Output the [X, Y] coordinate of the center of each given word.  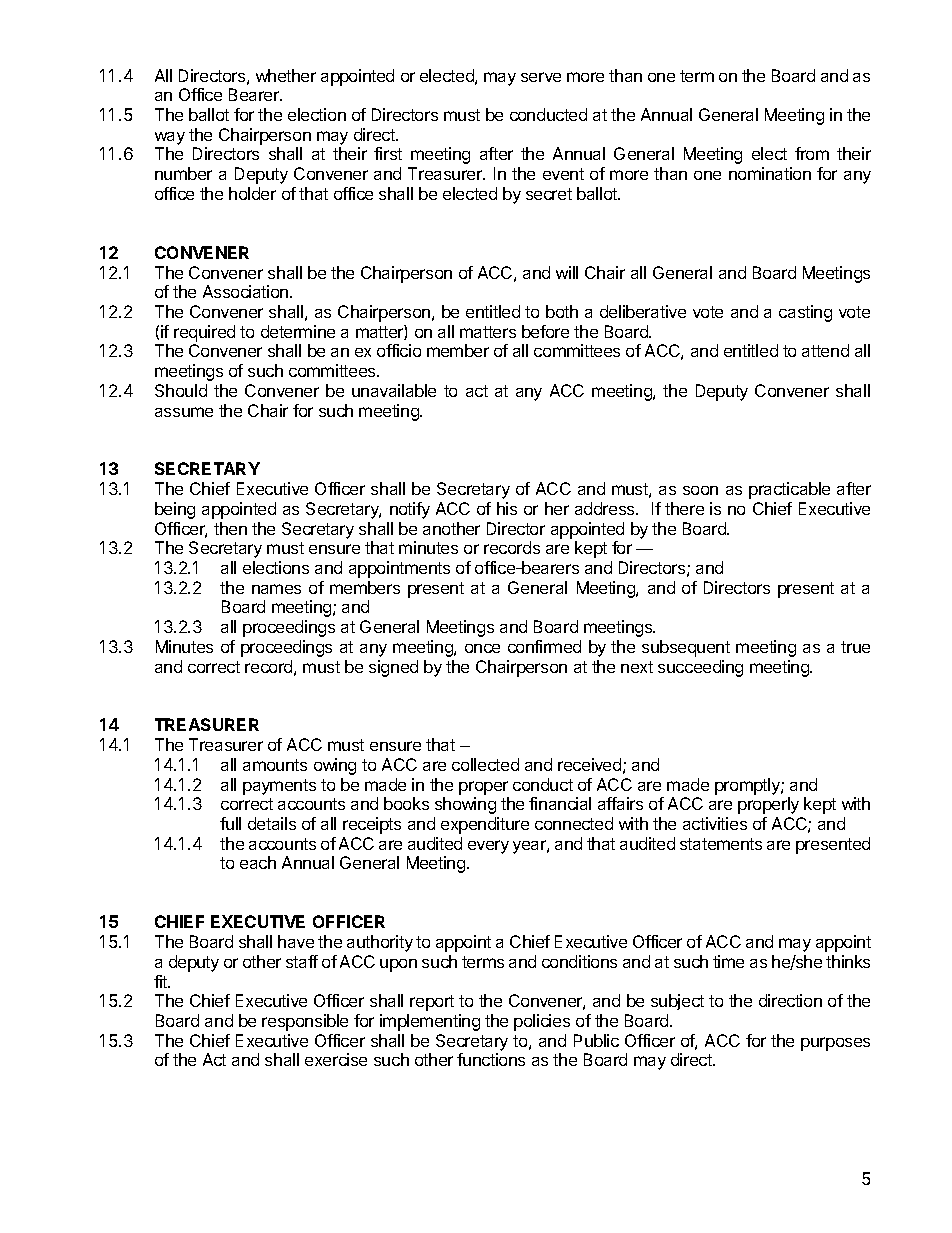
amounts [275, 765]
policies [542, 1022]
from [812, 153]
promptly [748, 786]
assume [184, 412]
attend [825, 350]
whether [286, 75]
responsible [305, 1022]
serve [541, 77]
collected [485, 764]
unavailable [394, 390]
